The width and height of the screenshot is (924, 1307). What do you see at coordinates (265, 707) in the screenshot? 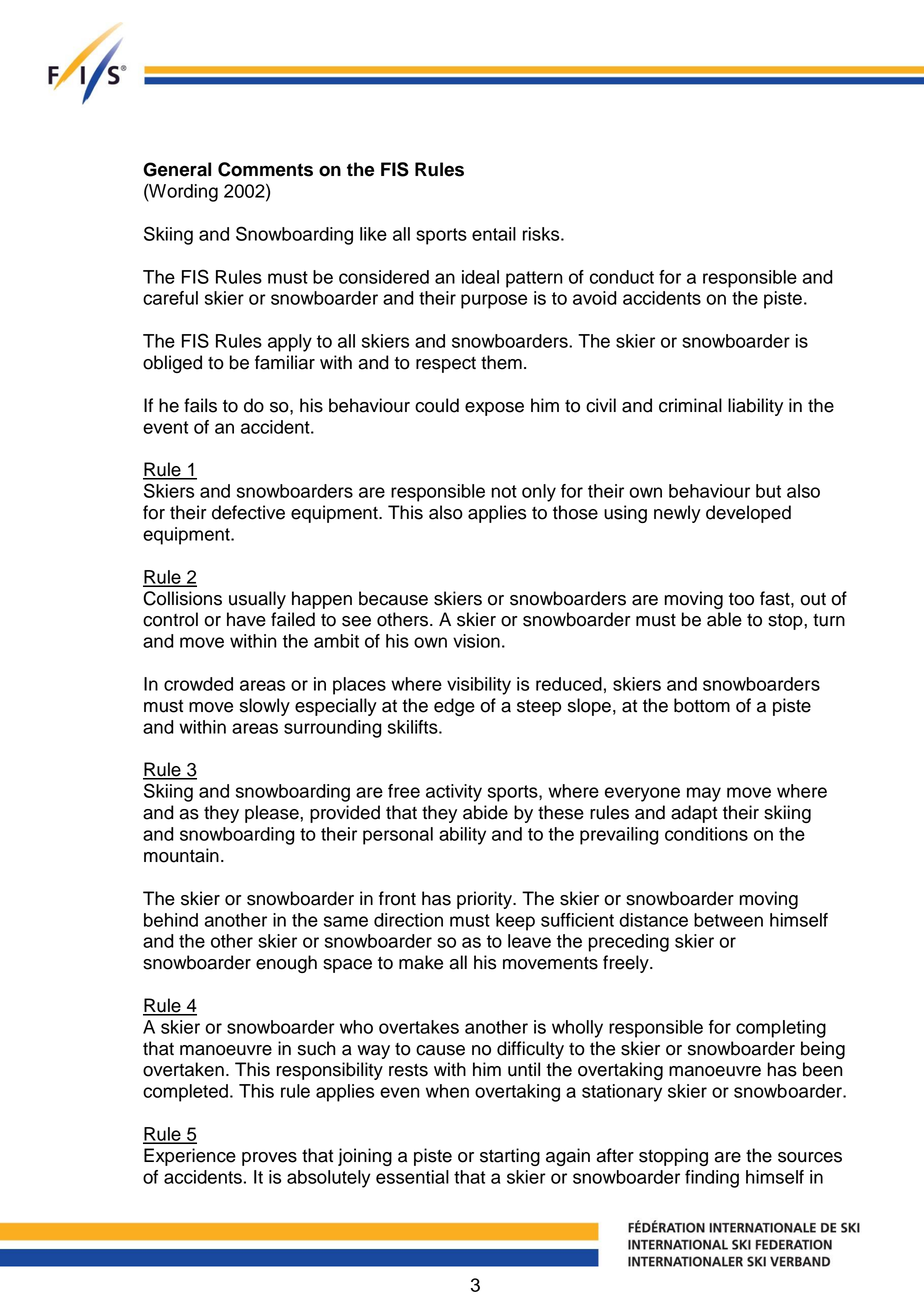
I see `slowly` at bounding box center [265, 707].
